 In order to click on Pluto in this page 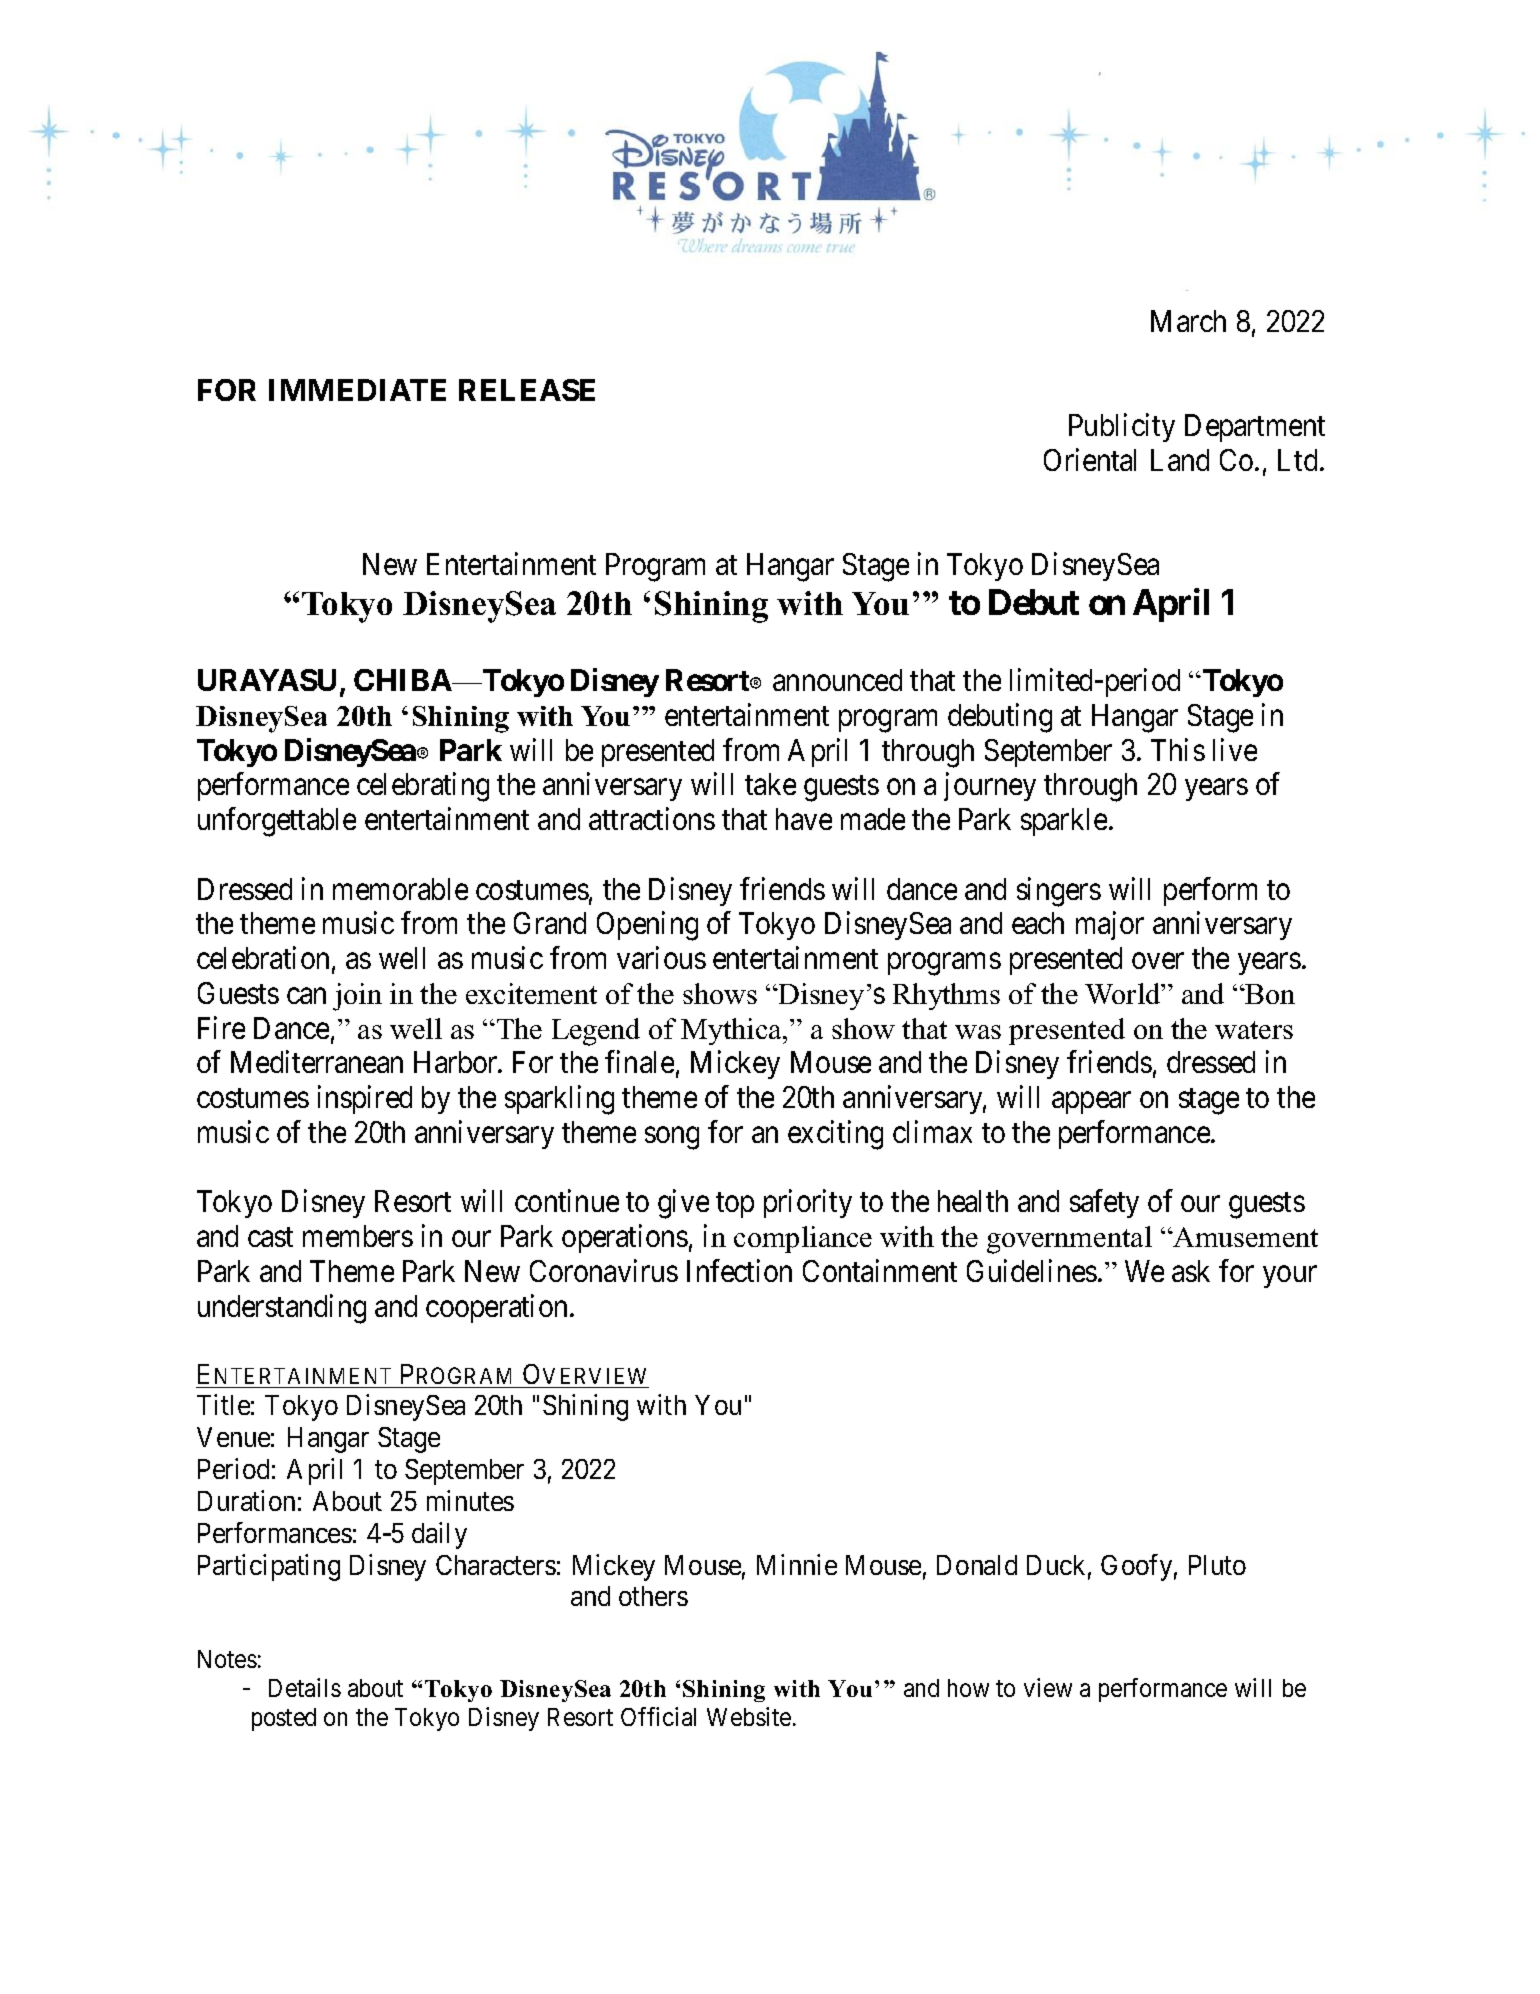, I will do `click(1217, 1565)`.
